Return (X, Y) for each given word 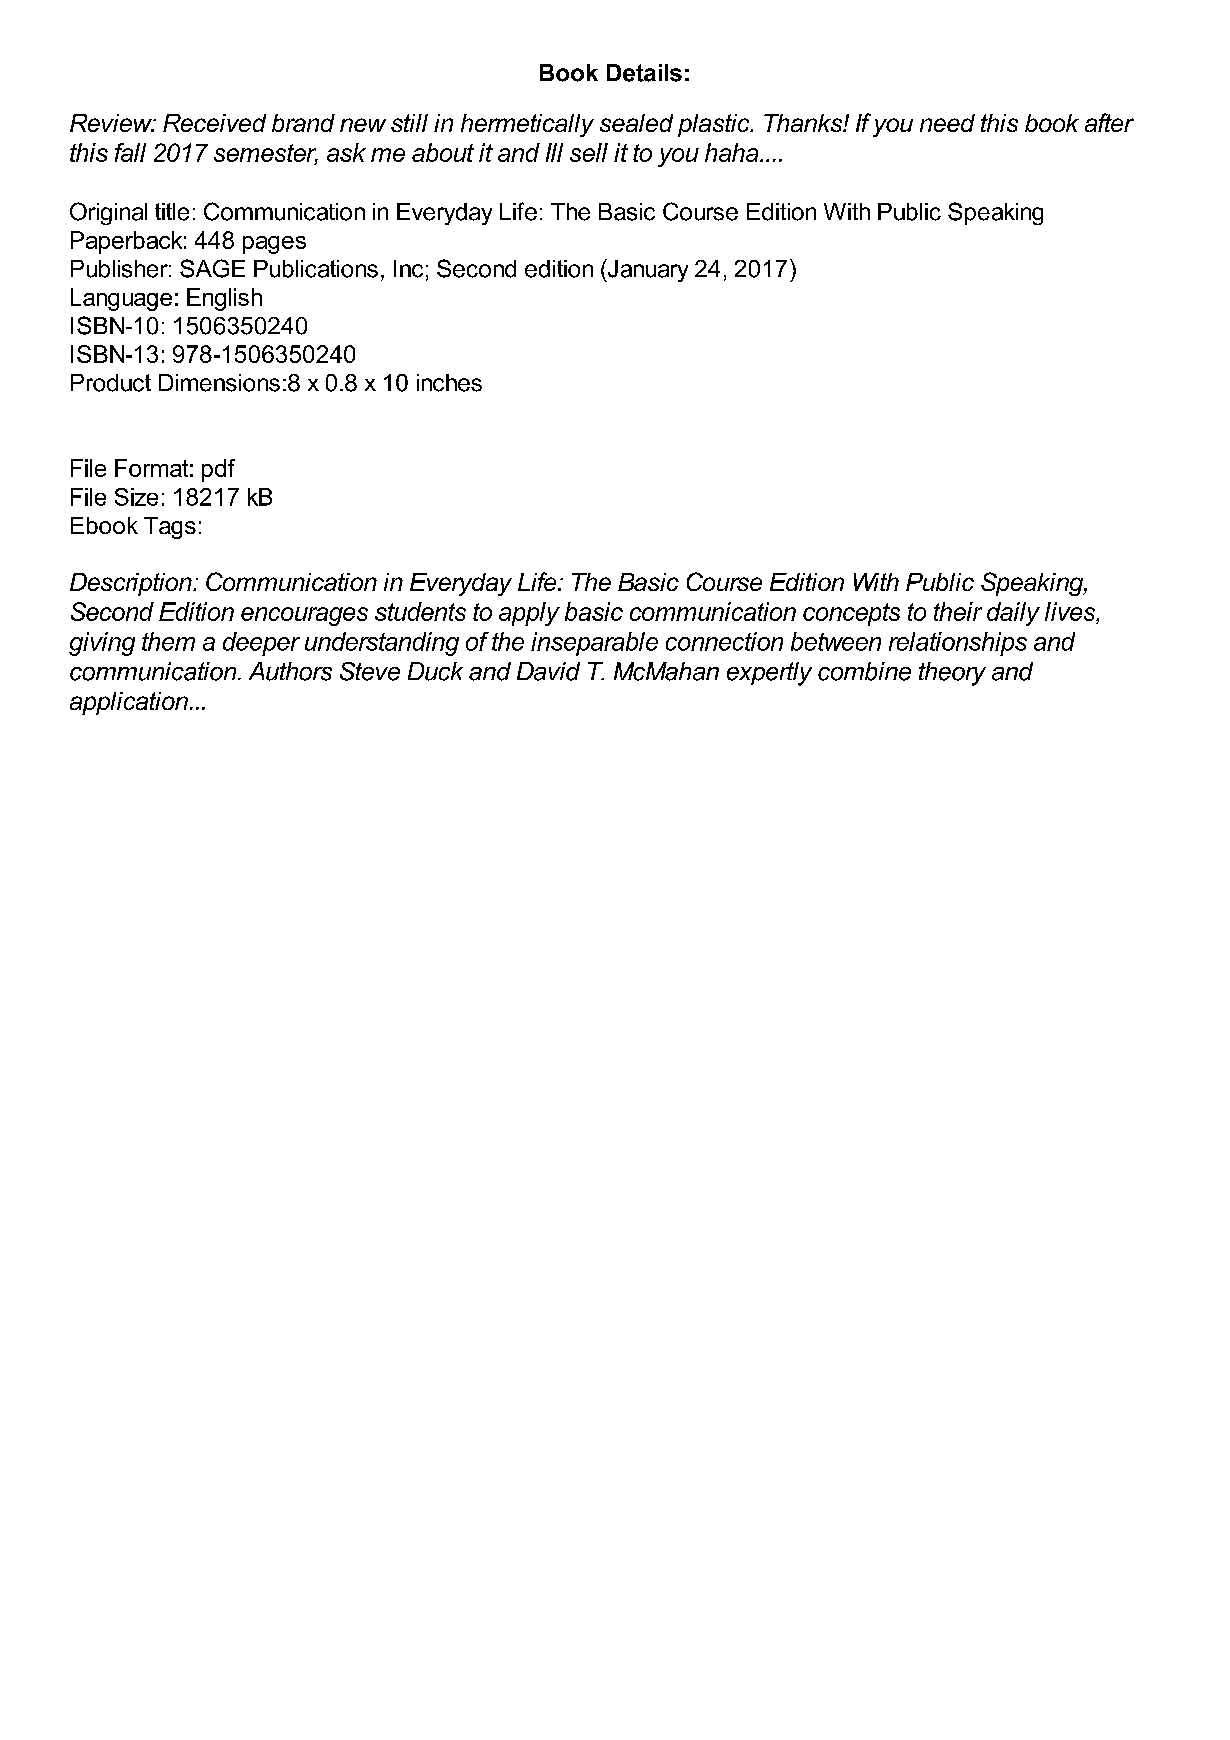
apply (529, 614)
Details (644, 73)
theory (952, 674)
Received (214, 123)
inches (449, 383)
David (548, 671)
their (958, 611)
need (947, 123)
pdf (218, 470)
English (224, 299)
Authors (290, 671)
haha (733, 152)
